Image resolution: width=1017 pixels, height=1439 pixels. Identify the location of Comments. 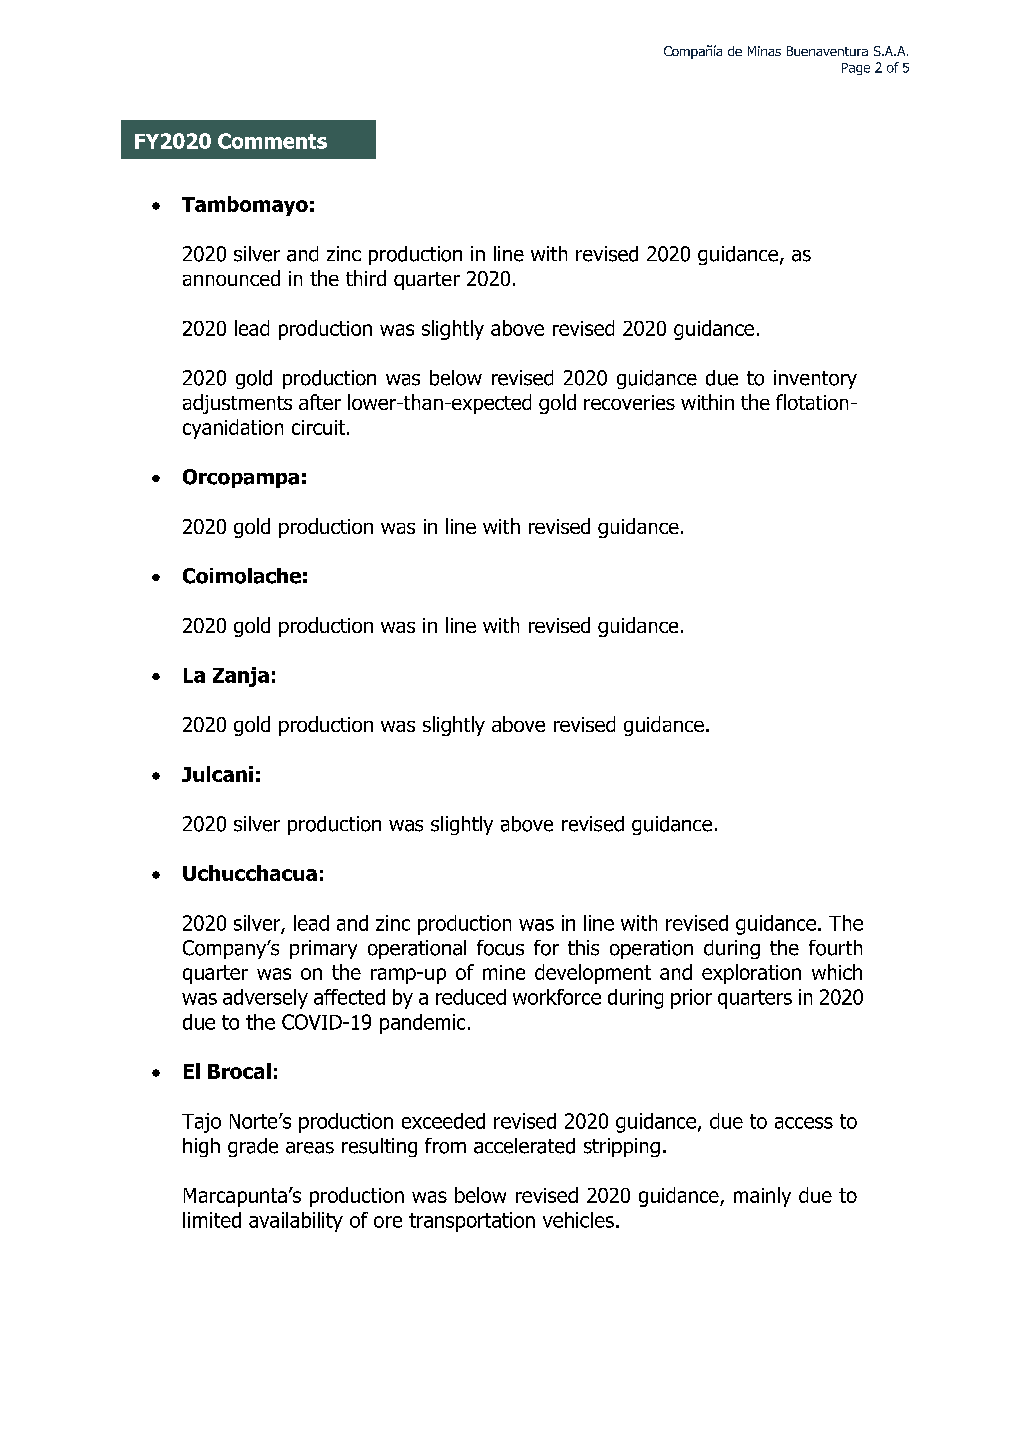
(272, 141).
